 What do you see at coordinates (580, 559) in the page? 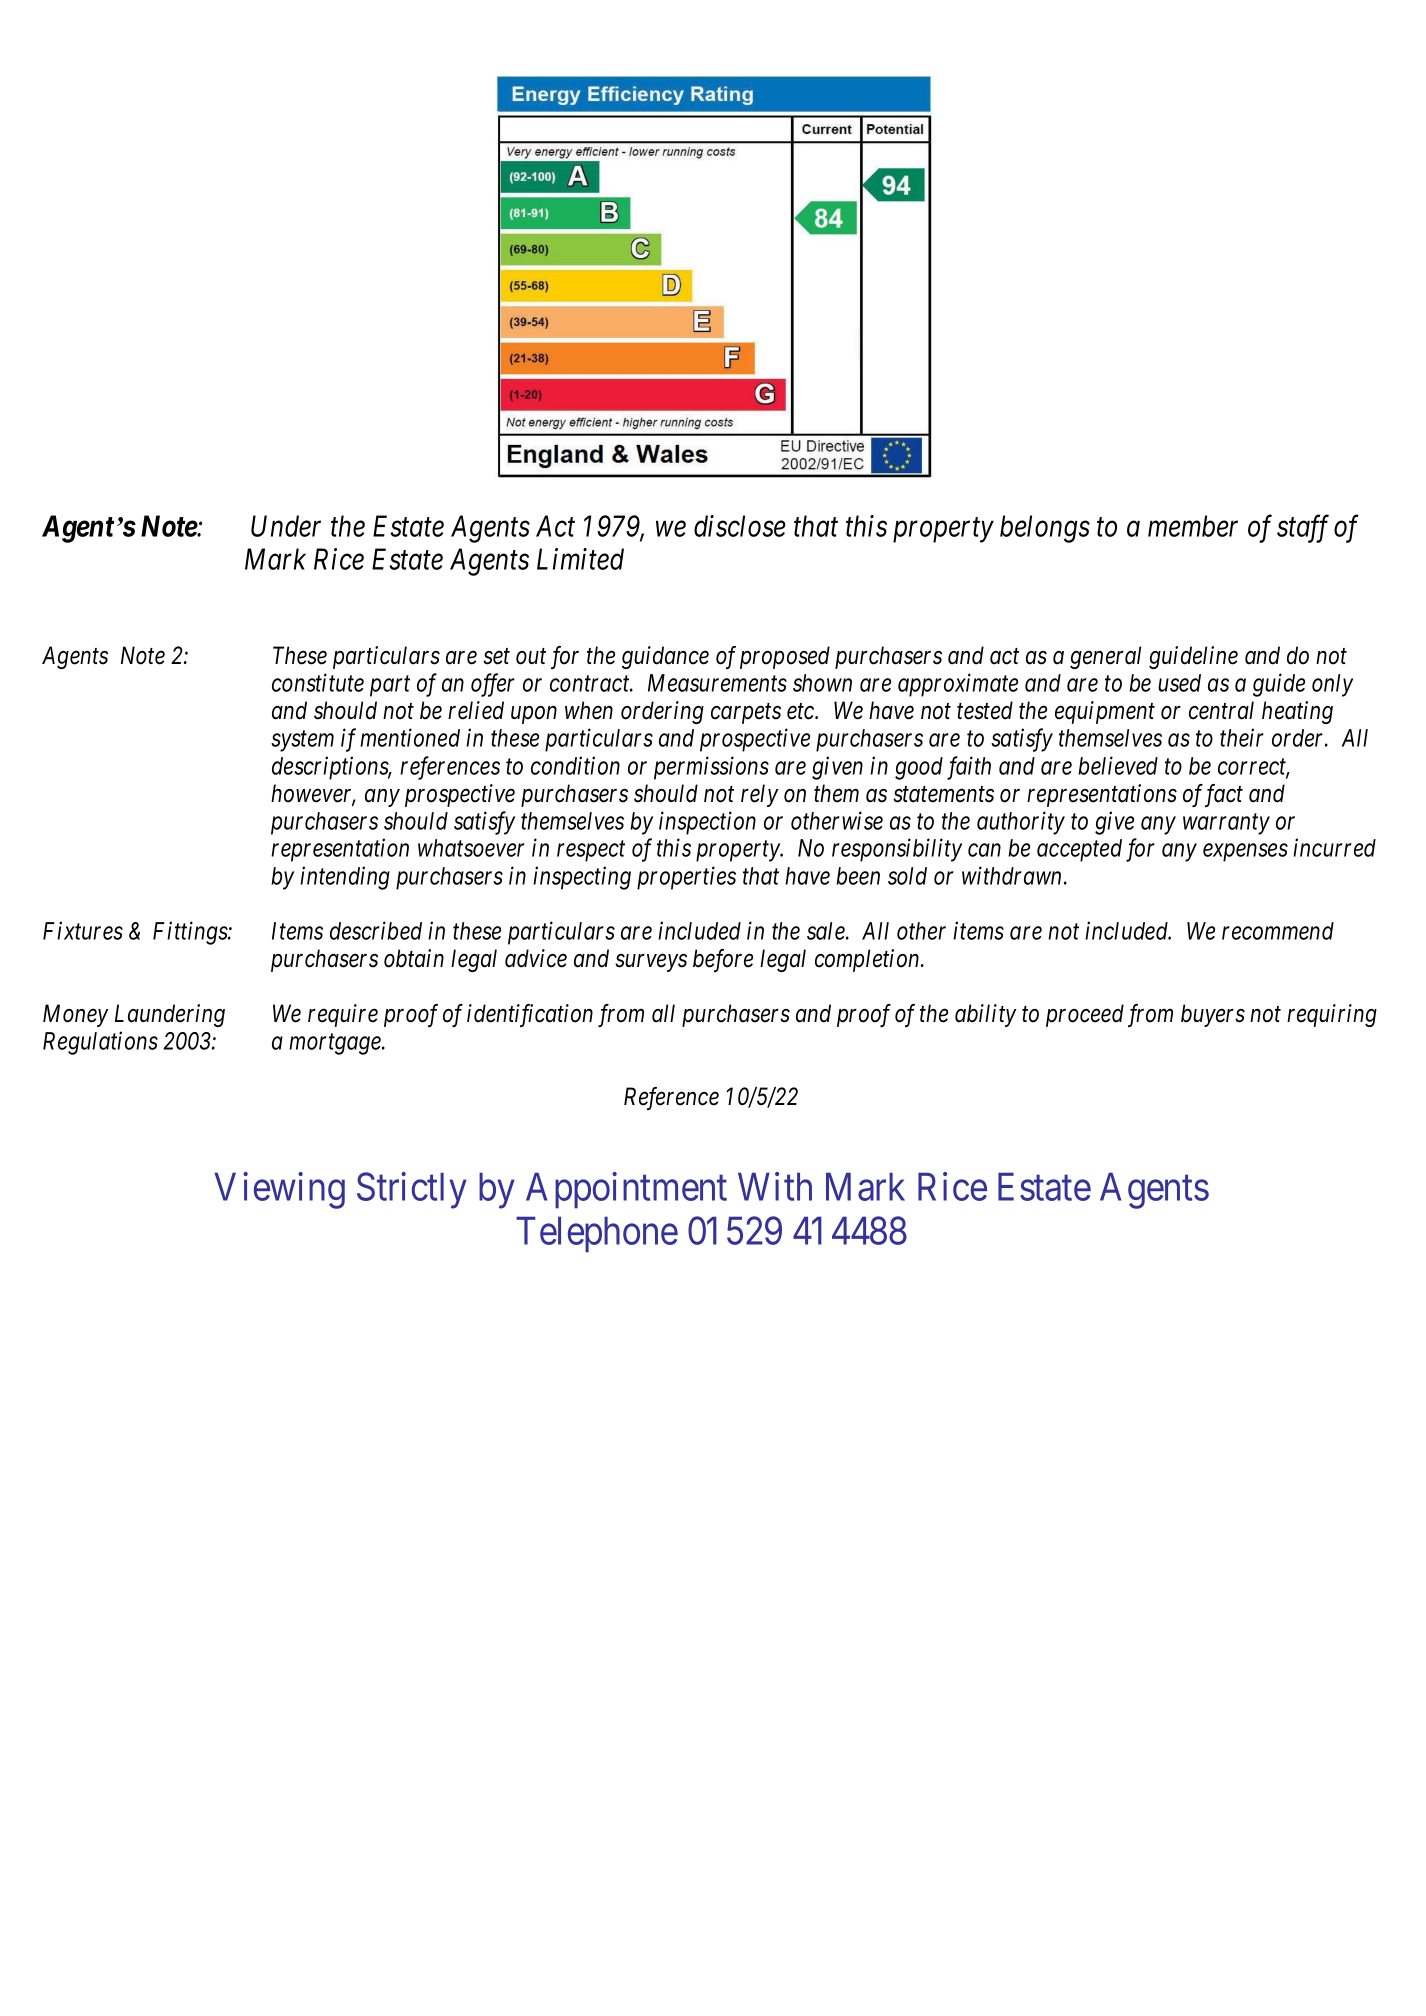
I see `Limited` at bounding box center [580, 559].
